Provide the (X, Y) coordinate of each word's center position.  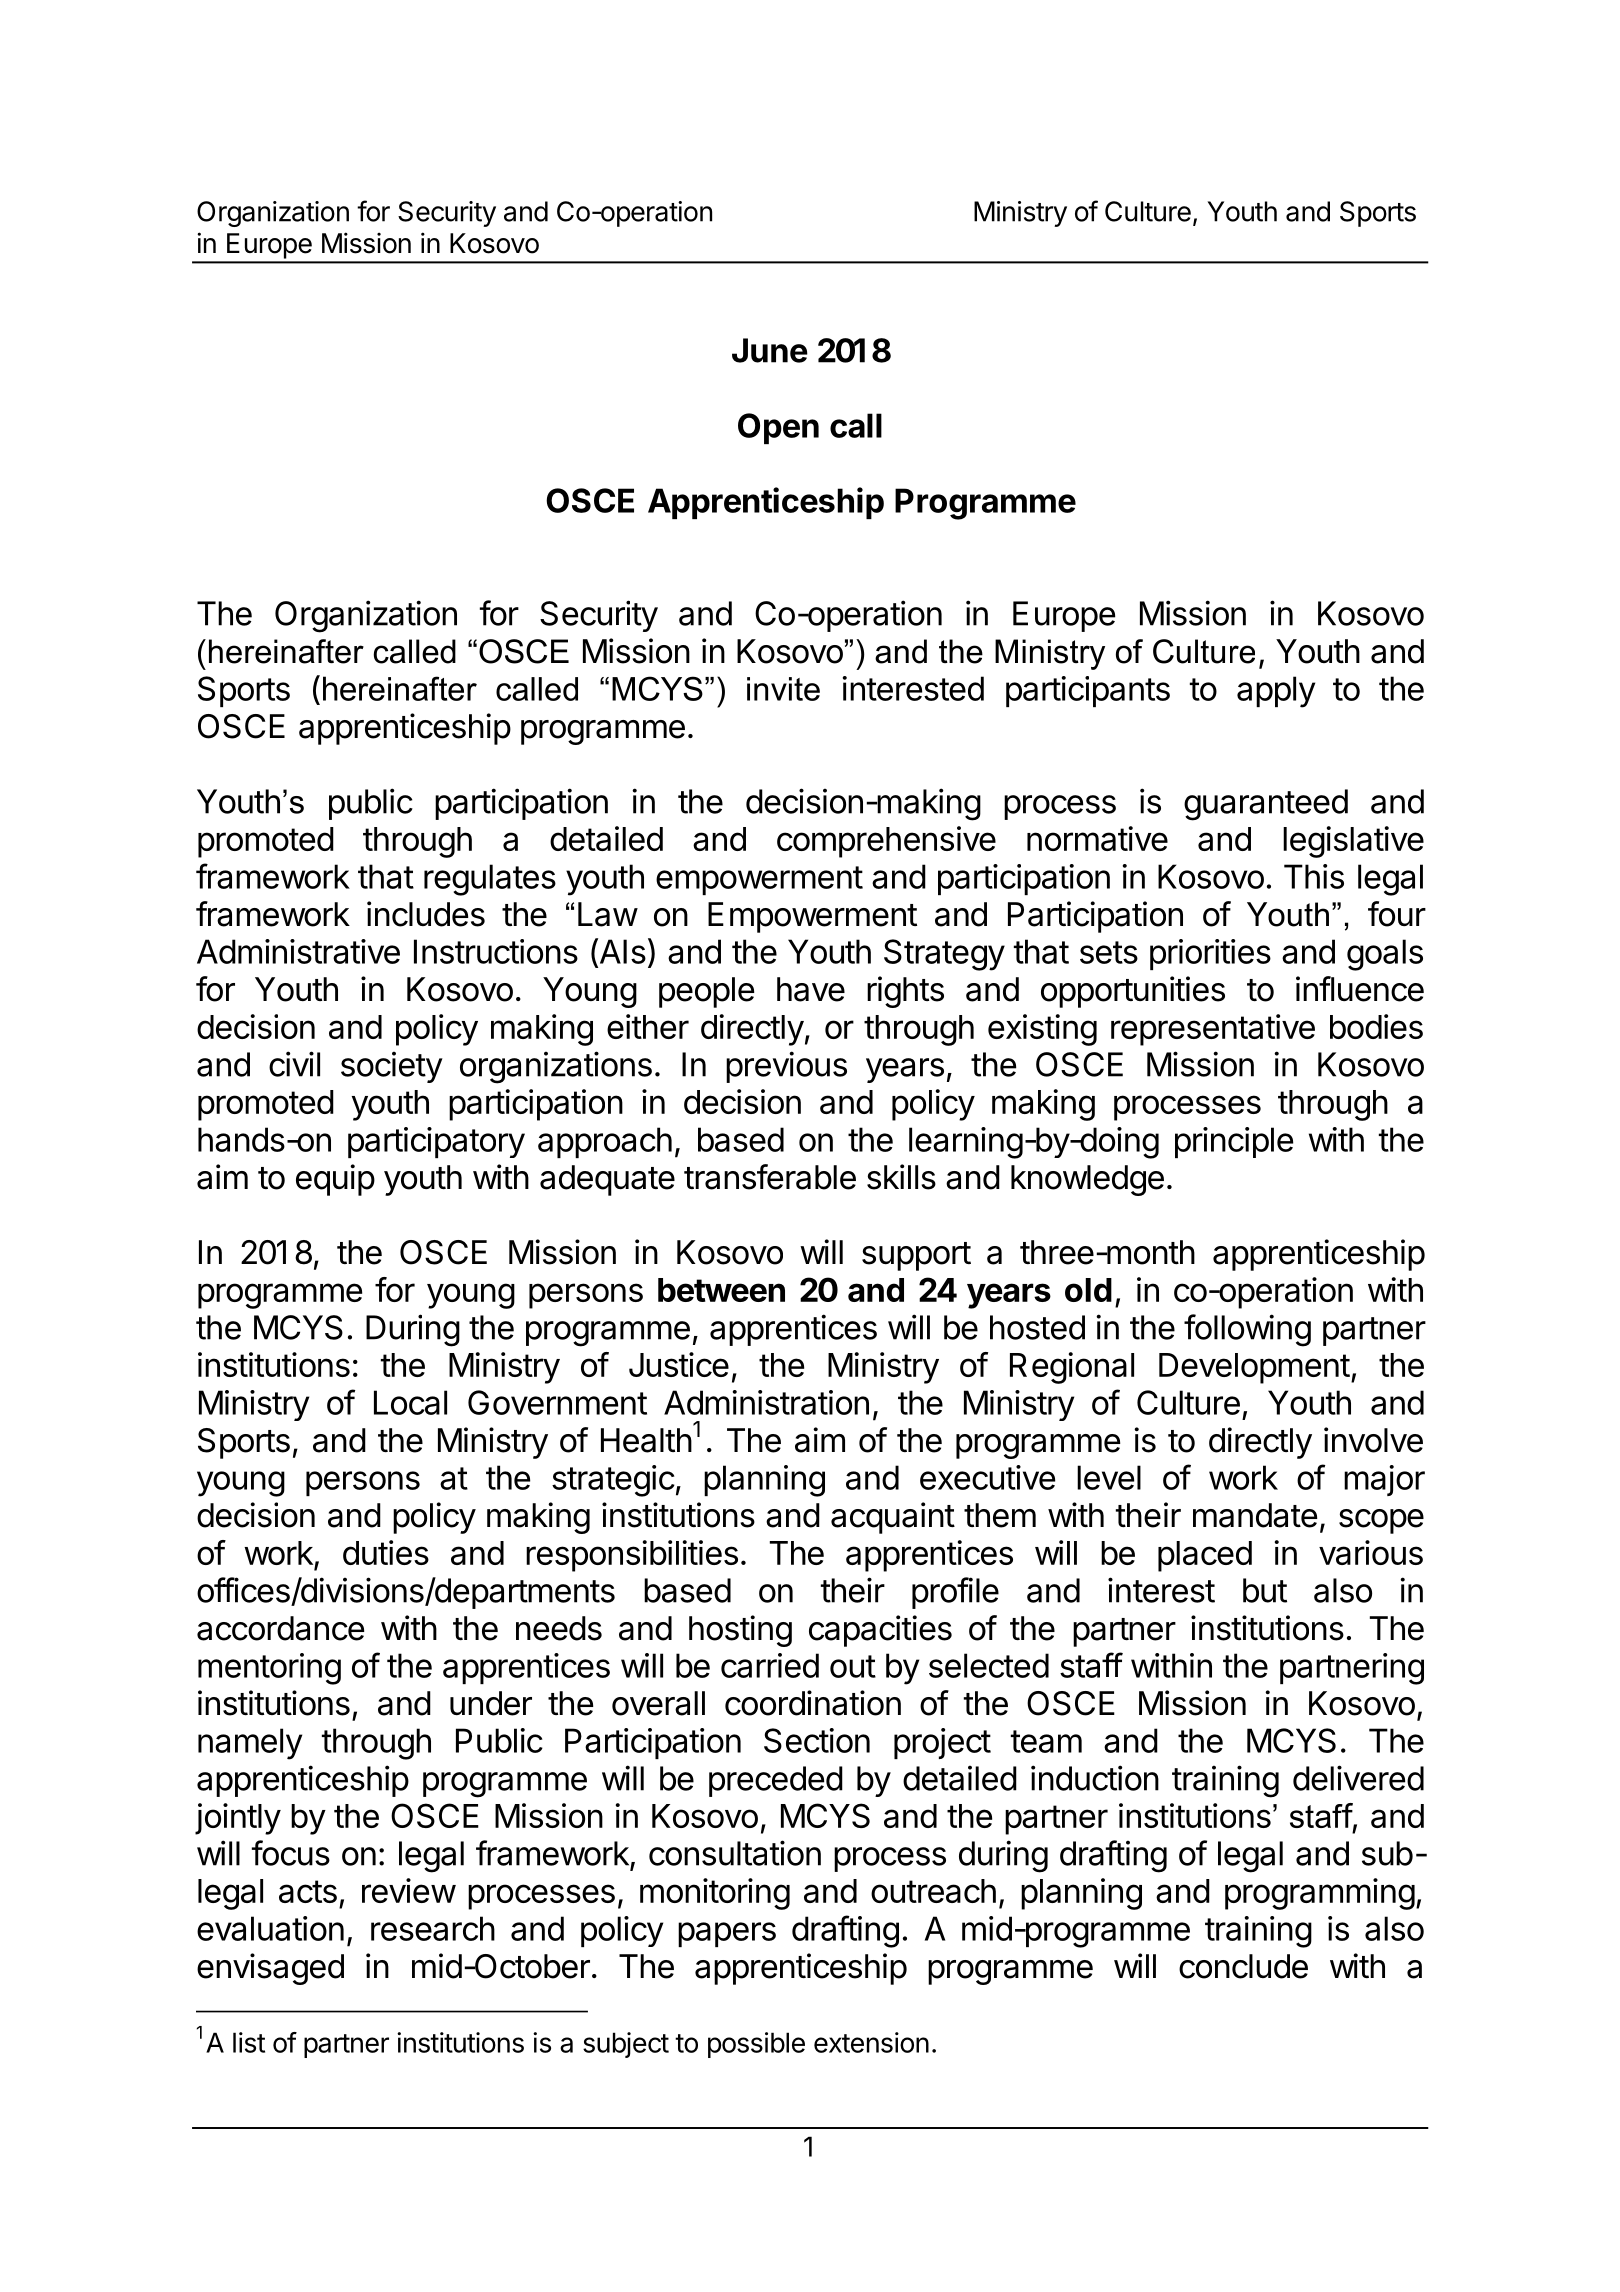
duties (386, 1552)
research (433, 1928)
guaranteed (1266, 805)
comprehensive (886, 842)
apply (1276, 692)
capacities (880, 1631)
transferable (770, 1177)
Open (778, 428)
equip (335, 1180)
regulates (490, 880)
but (1265, 1590)
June (770, 350)
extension (871, 2042)
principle (1234, 1142)
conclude (1243, 1966)
